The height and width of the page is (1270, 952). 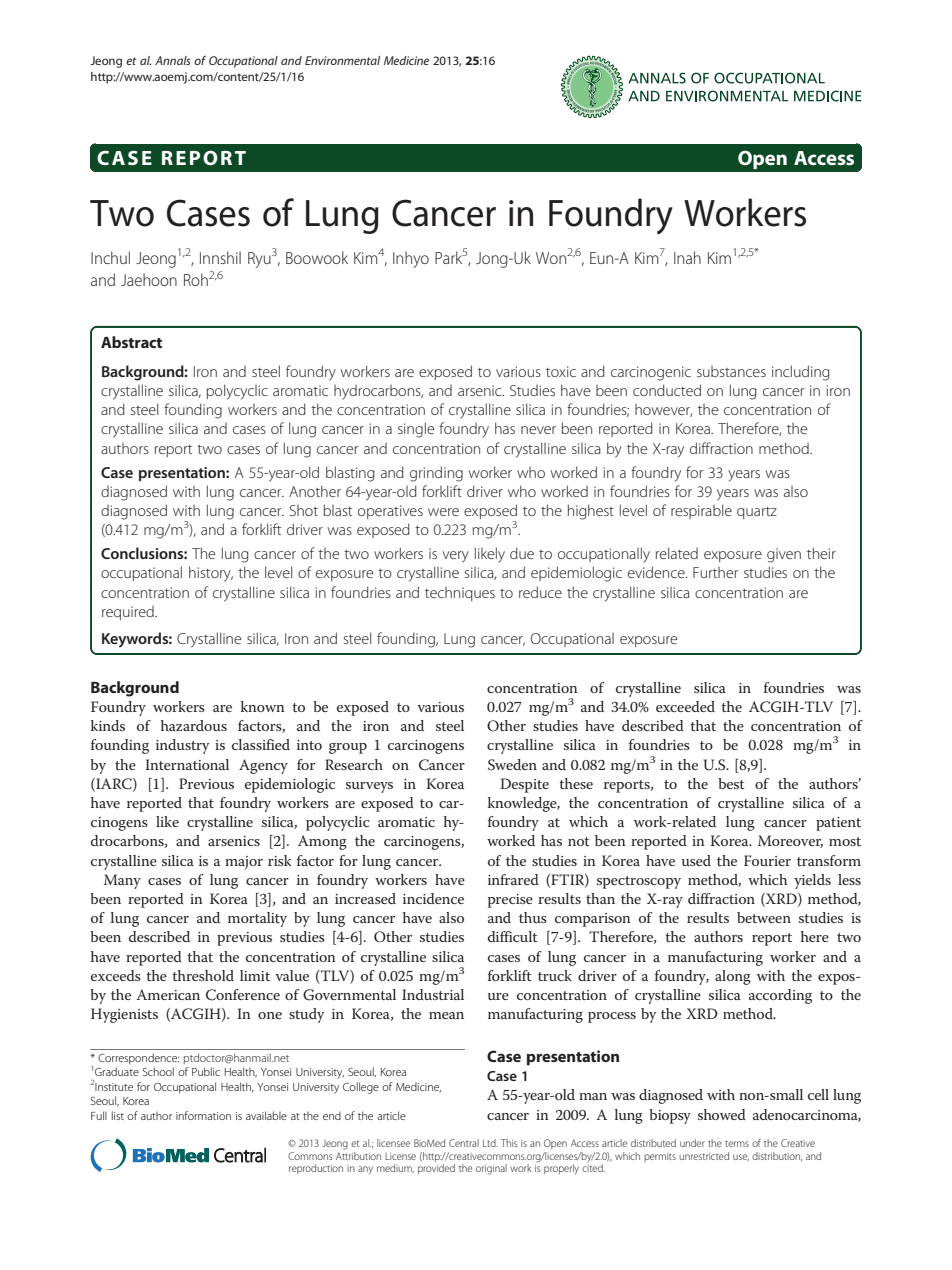 What do you see at coordinates (203, 1115) in the page?
I see `information` at bounding box center [203, 1115].
